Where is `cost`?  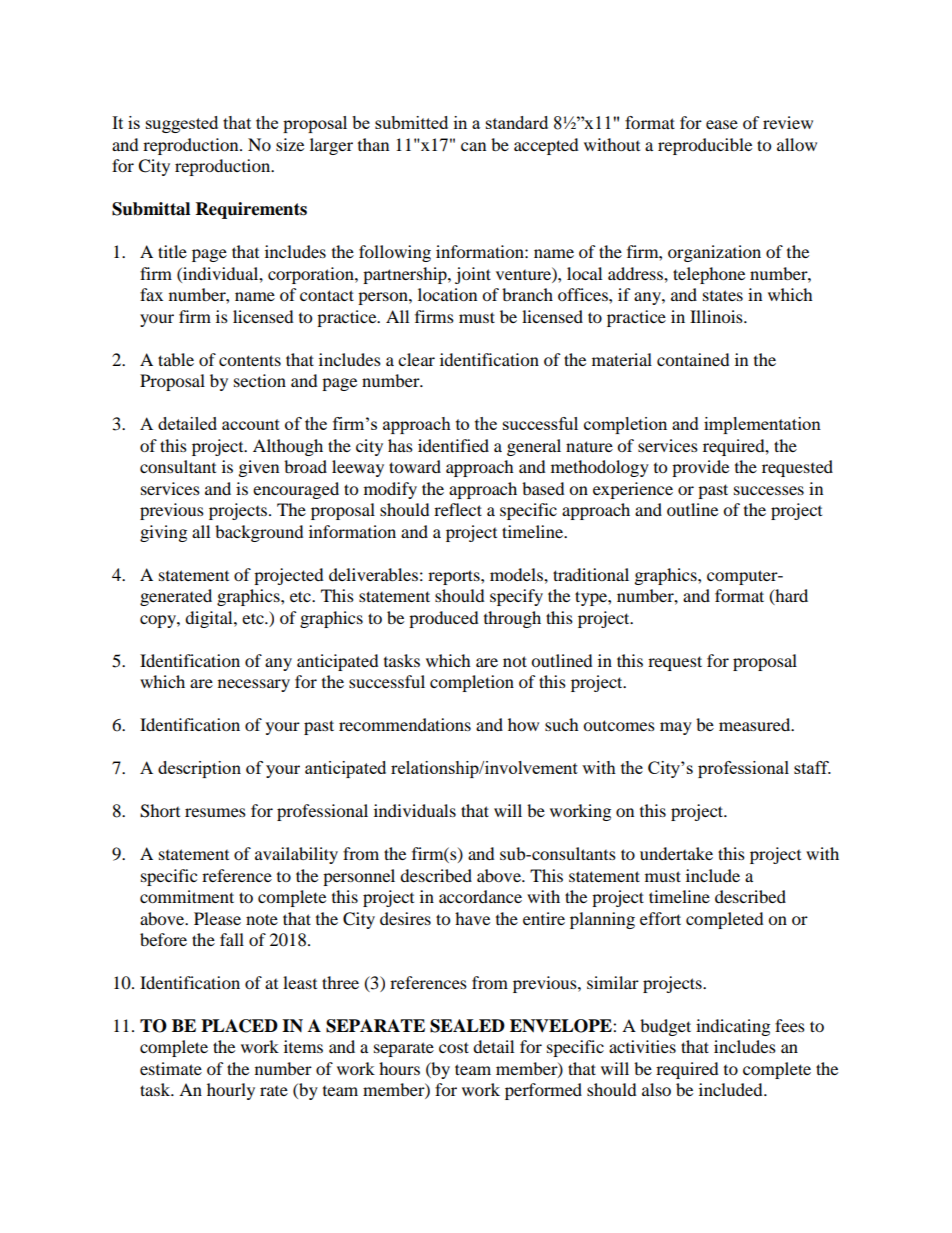 cost is located at coordinates (454, 1047).
